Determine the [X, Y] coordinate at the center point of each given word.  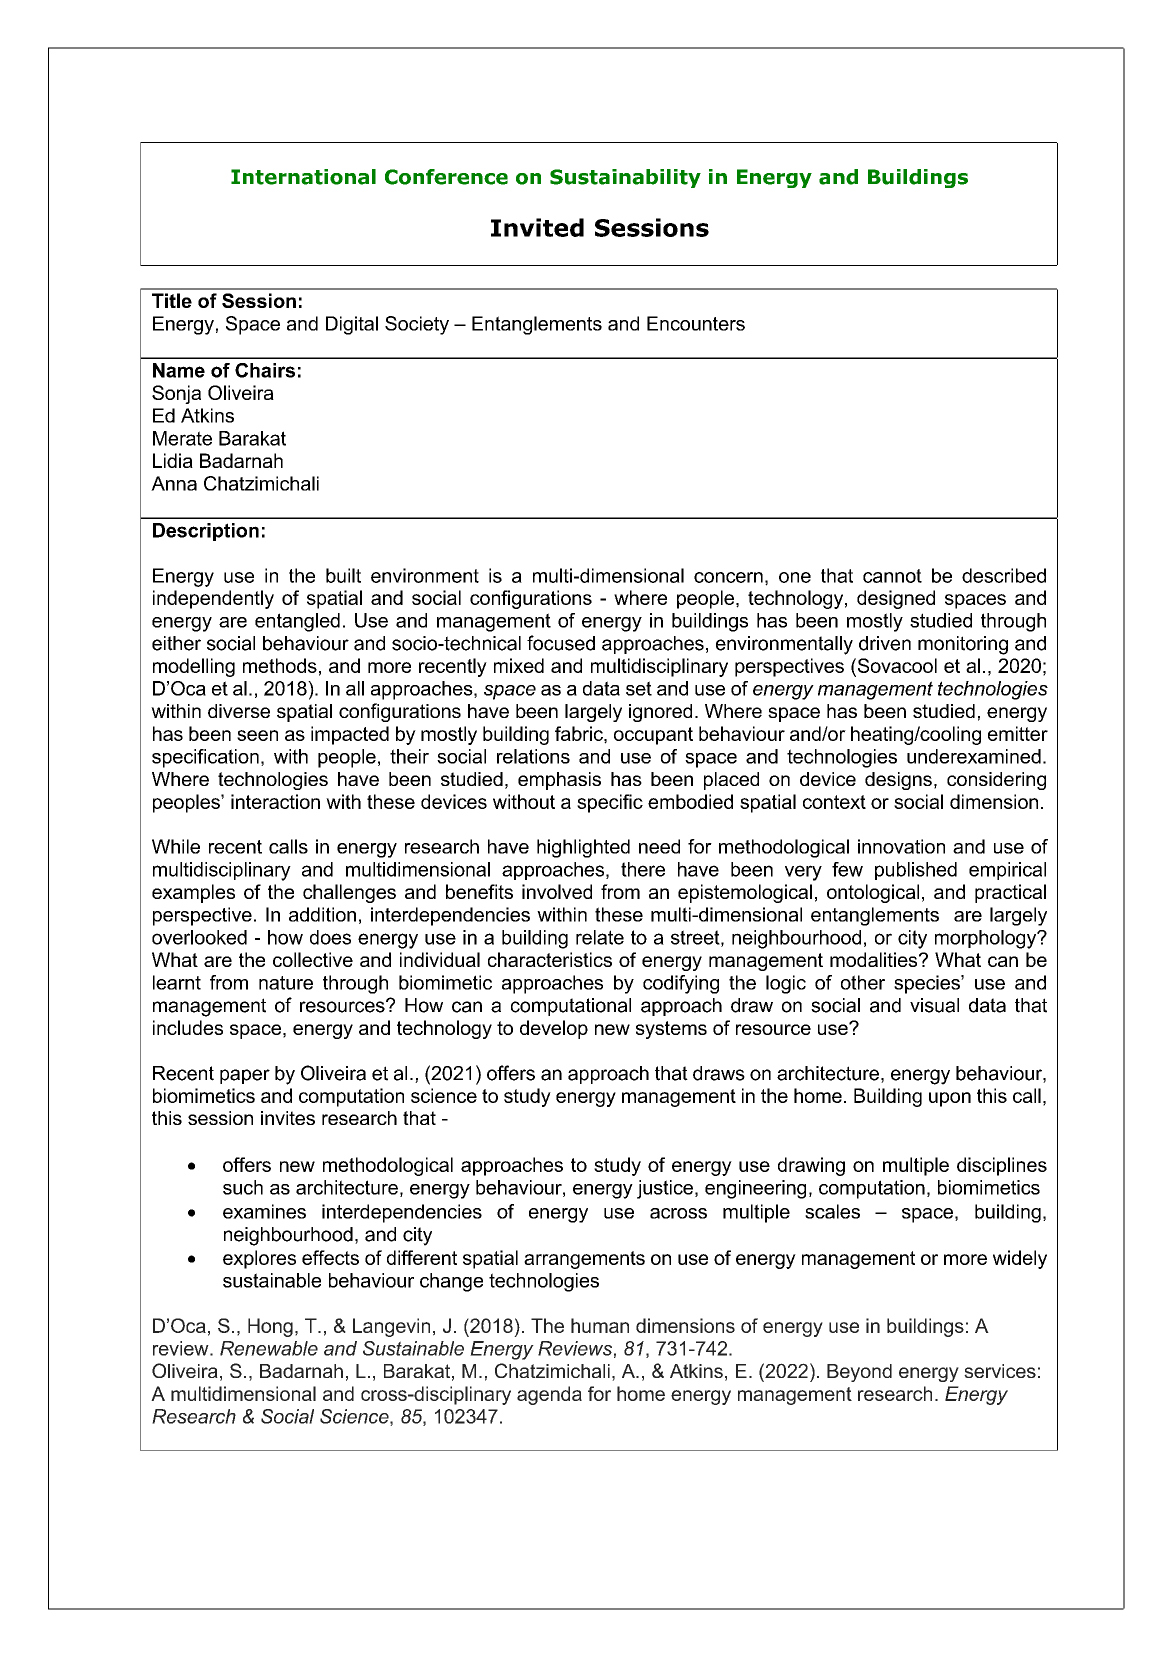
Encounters [696, 323]
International [303, 177]
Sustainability [625, 178]
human [600, 1325]
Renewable [269, 1348]
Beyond [859, 1373]
